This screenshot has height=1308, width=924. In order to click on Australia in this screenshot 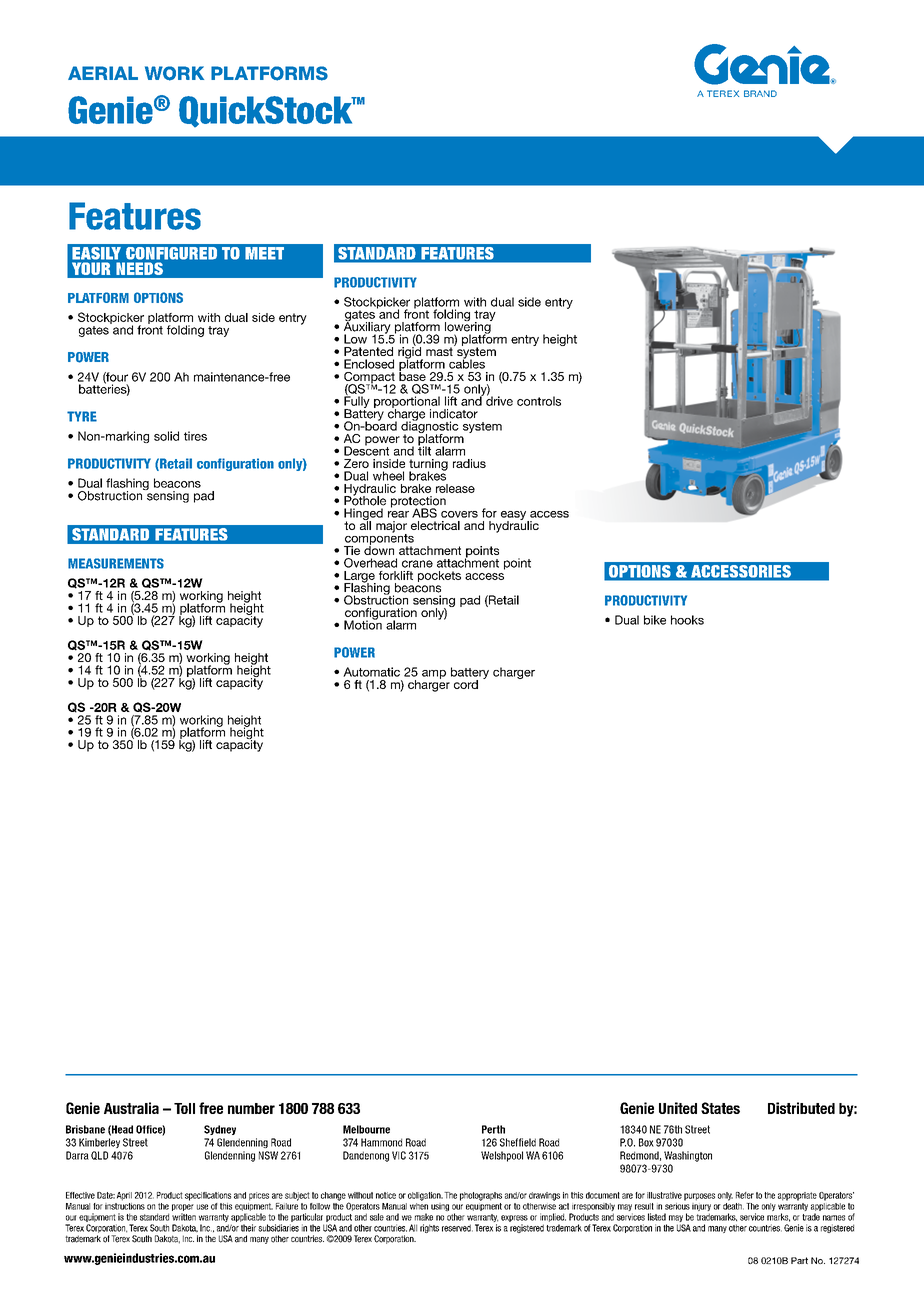, I will do `click(131, 1108)`.
